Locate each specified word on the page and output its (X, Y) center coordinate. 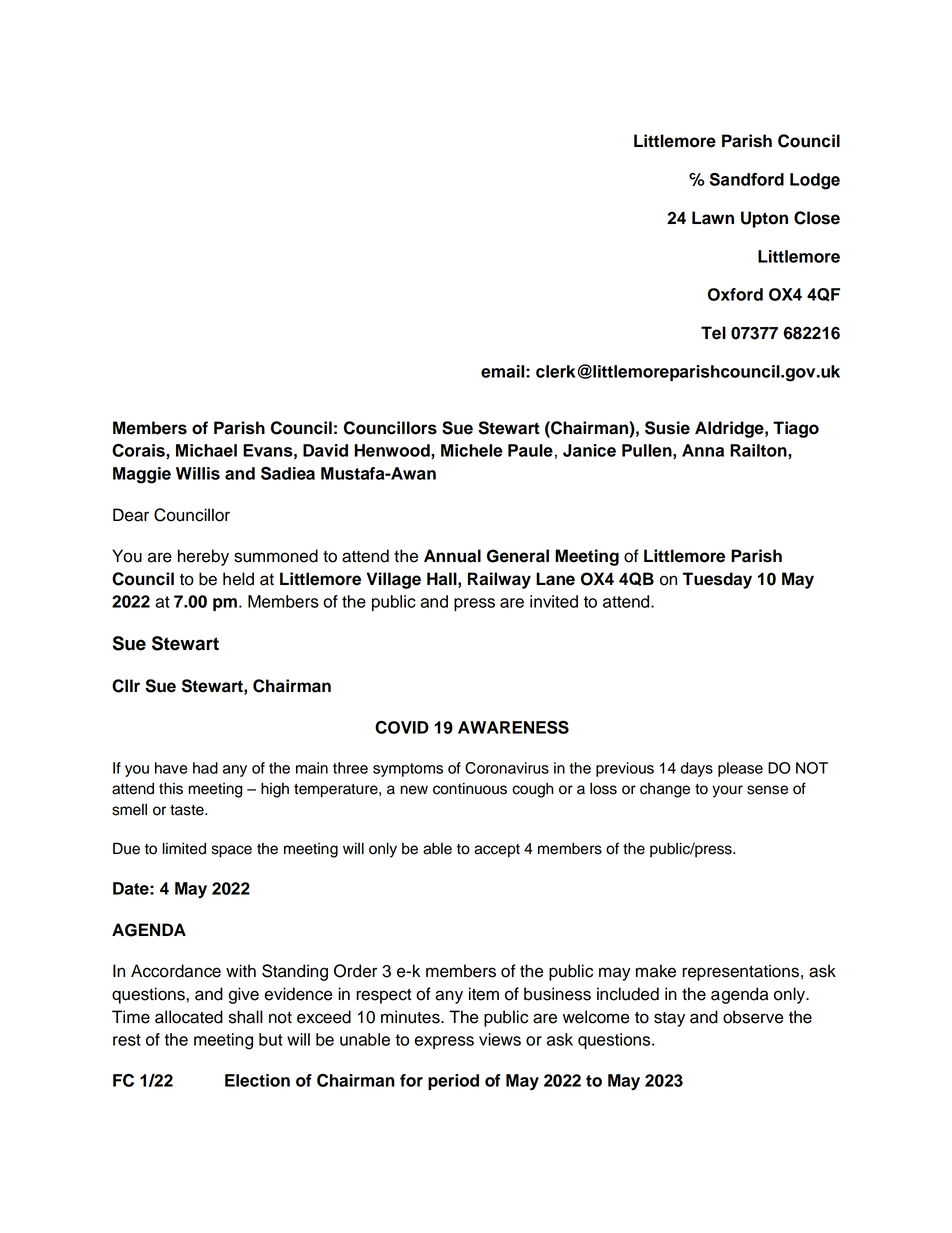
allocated (189, 1017)
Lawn (713, 218)
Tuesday (717, 580)
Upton (764, 219)
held (238, 579)
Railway (499, 580)
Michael (206, 450)
